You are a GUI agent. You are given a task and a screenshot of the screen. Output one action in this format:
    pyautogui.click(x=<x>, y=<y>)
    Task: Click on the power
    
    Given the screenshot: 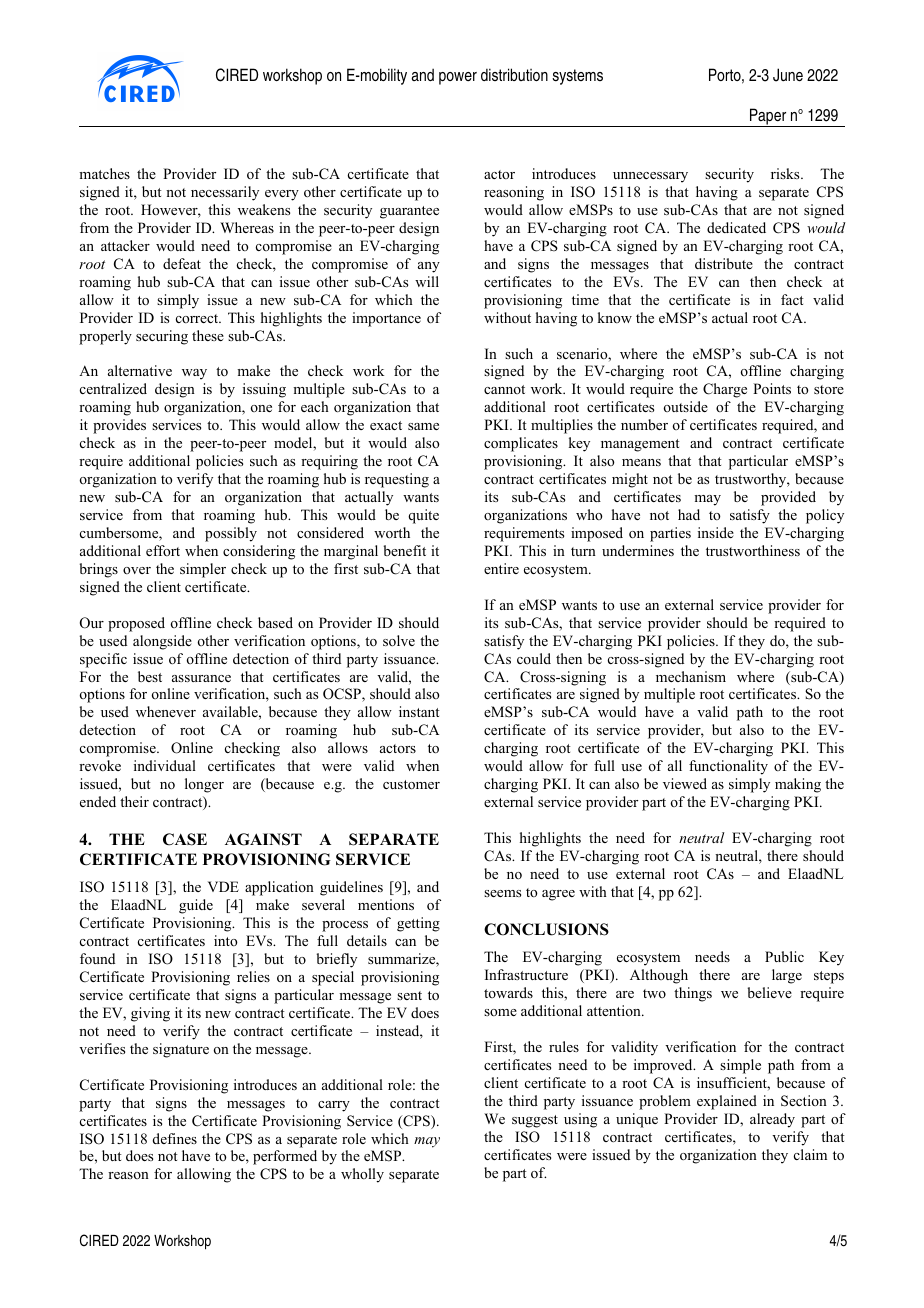 What is the action you would take?
    pyautogui.click(x=458, y=78)
